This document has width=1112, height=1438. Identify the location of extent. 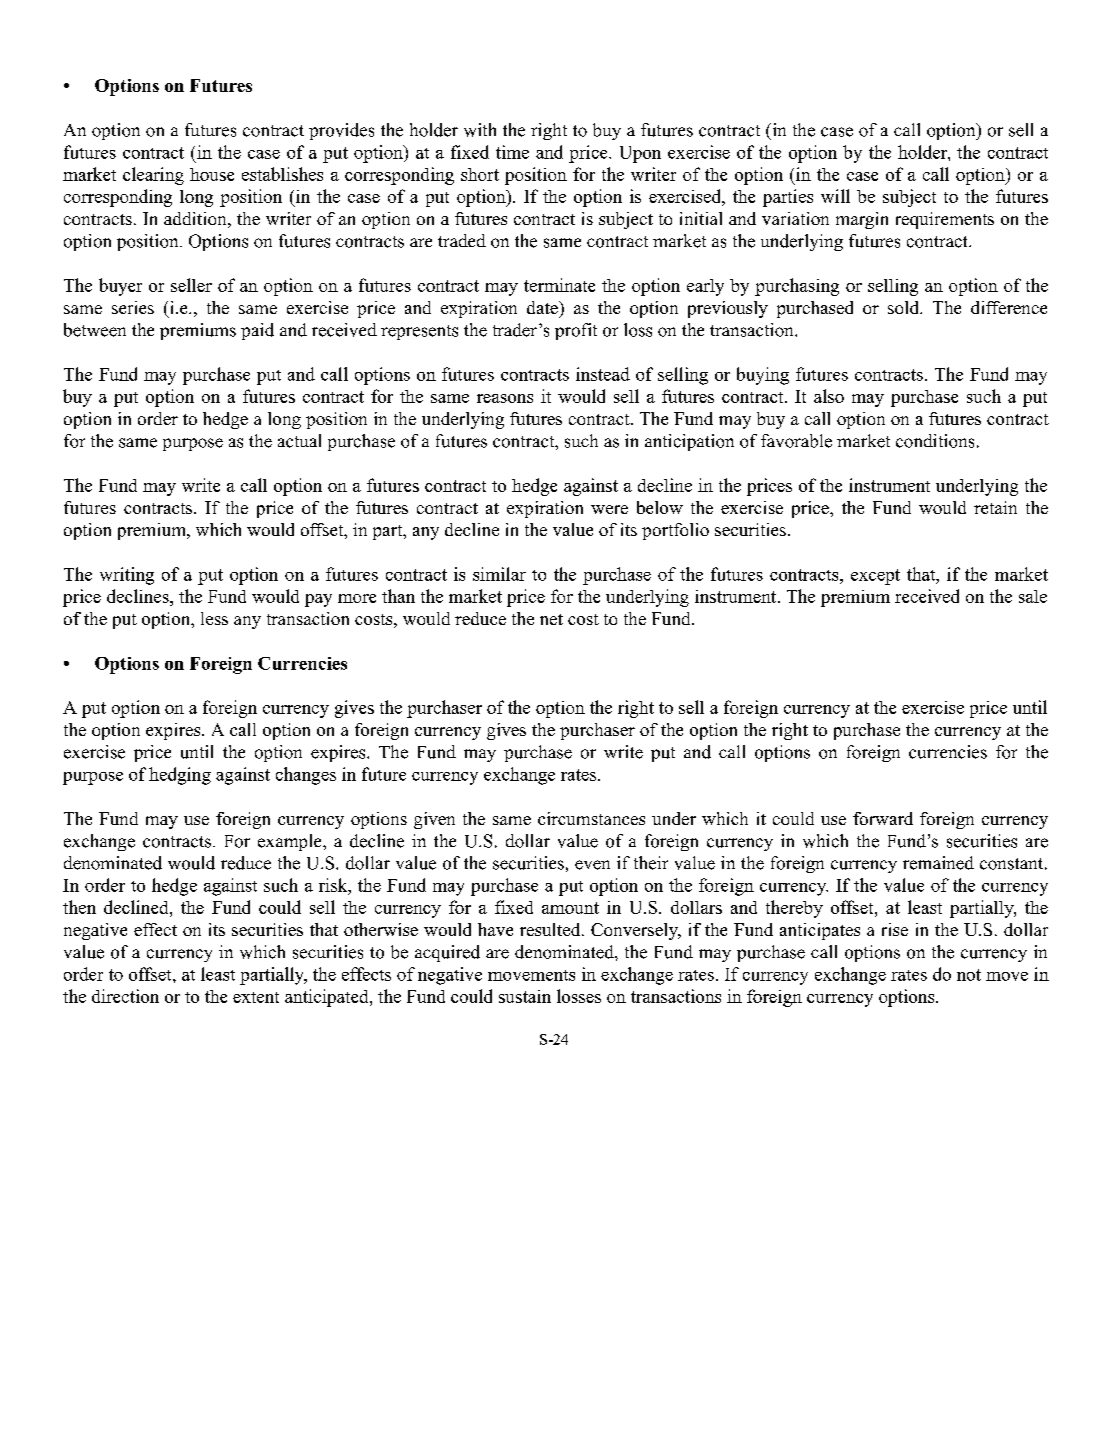
(256, 997).
